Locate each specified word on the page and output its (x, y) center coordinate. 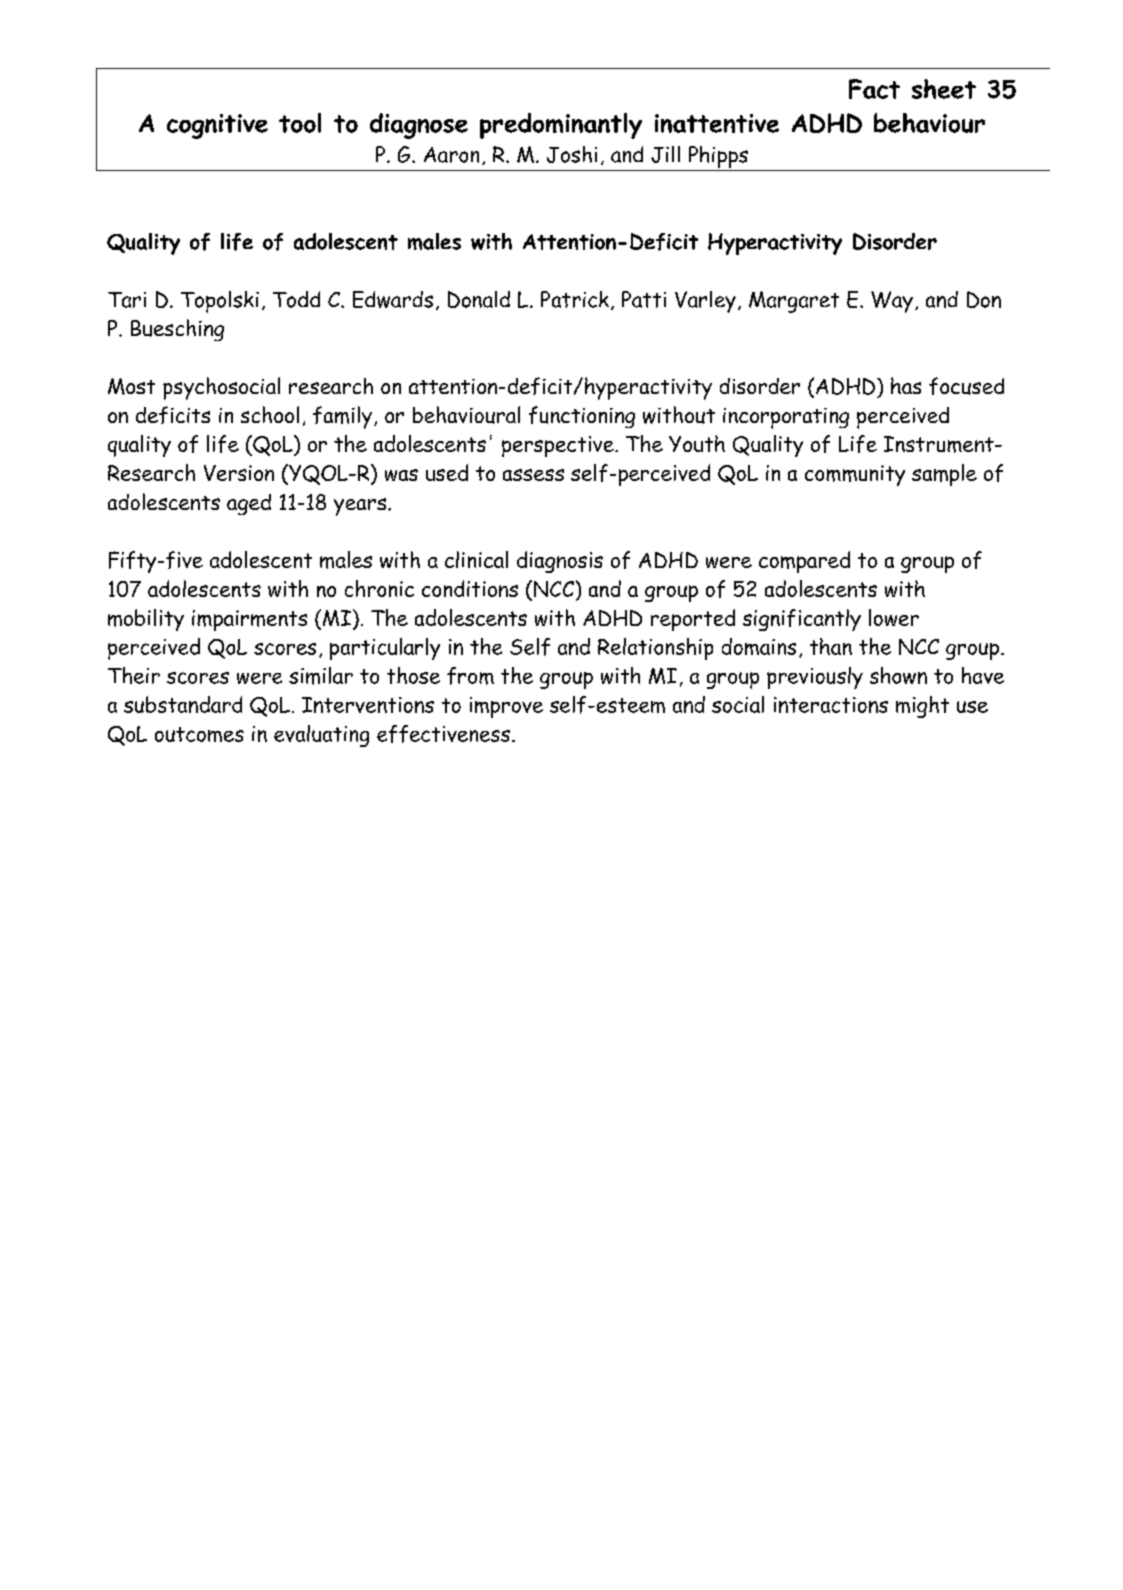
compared (804, 562)
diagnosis (560, 562)
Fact (874, 89)
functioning (582, 417)
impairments (249, 620)
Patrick (575, 299)
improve (506, 707)
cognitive (217, 126)
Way (892, 302)
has (906, 385)
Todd (296, 299)
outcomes (199, 734)
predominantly (561, 126)
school (270, 414)
